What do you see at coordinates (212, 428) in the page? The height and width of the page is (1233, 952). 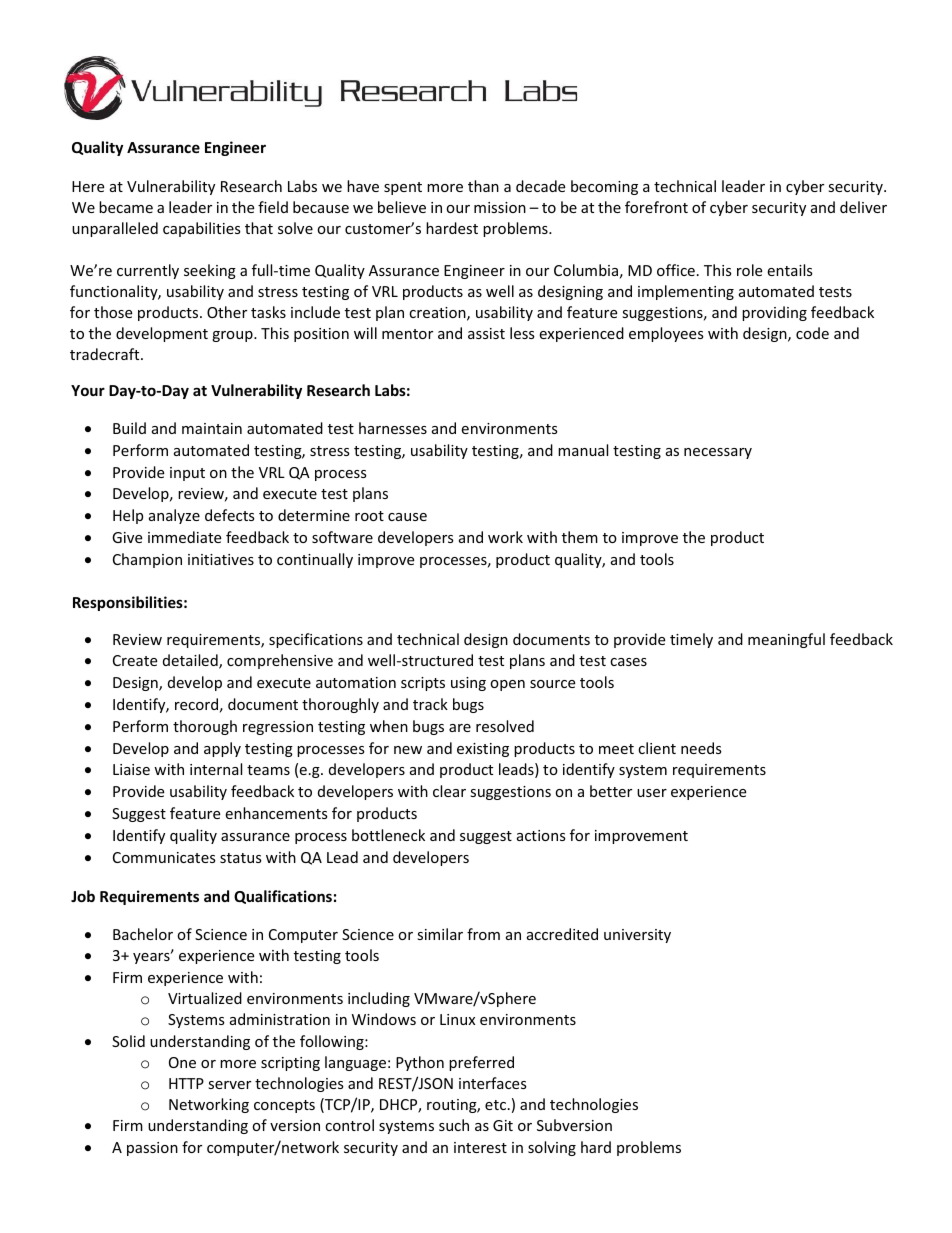 I see `maintain` at bounding box center [212, 428].
